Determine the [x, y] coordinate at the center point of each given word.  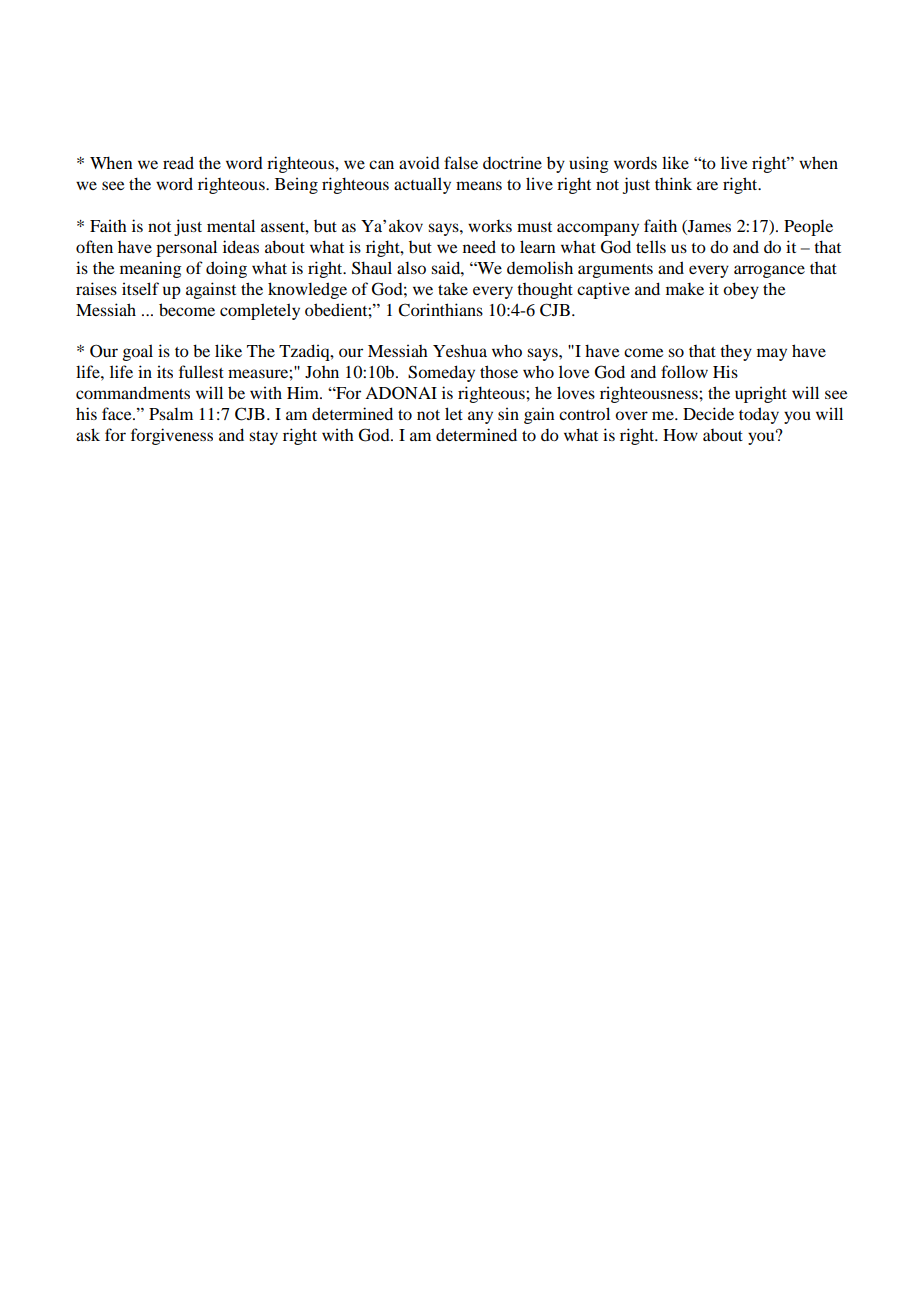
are [707, 185]
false [461, 162]
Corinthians [440, 310]
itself [140, 288]
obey [741, 290]
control [584, 413]
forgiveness [172, 436]
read [178, 162]
